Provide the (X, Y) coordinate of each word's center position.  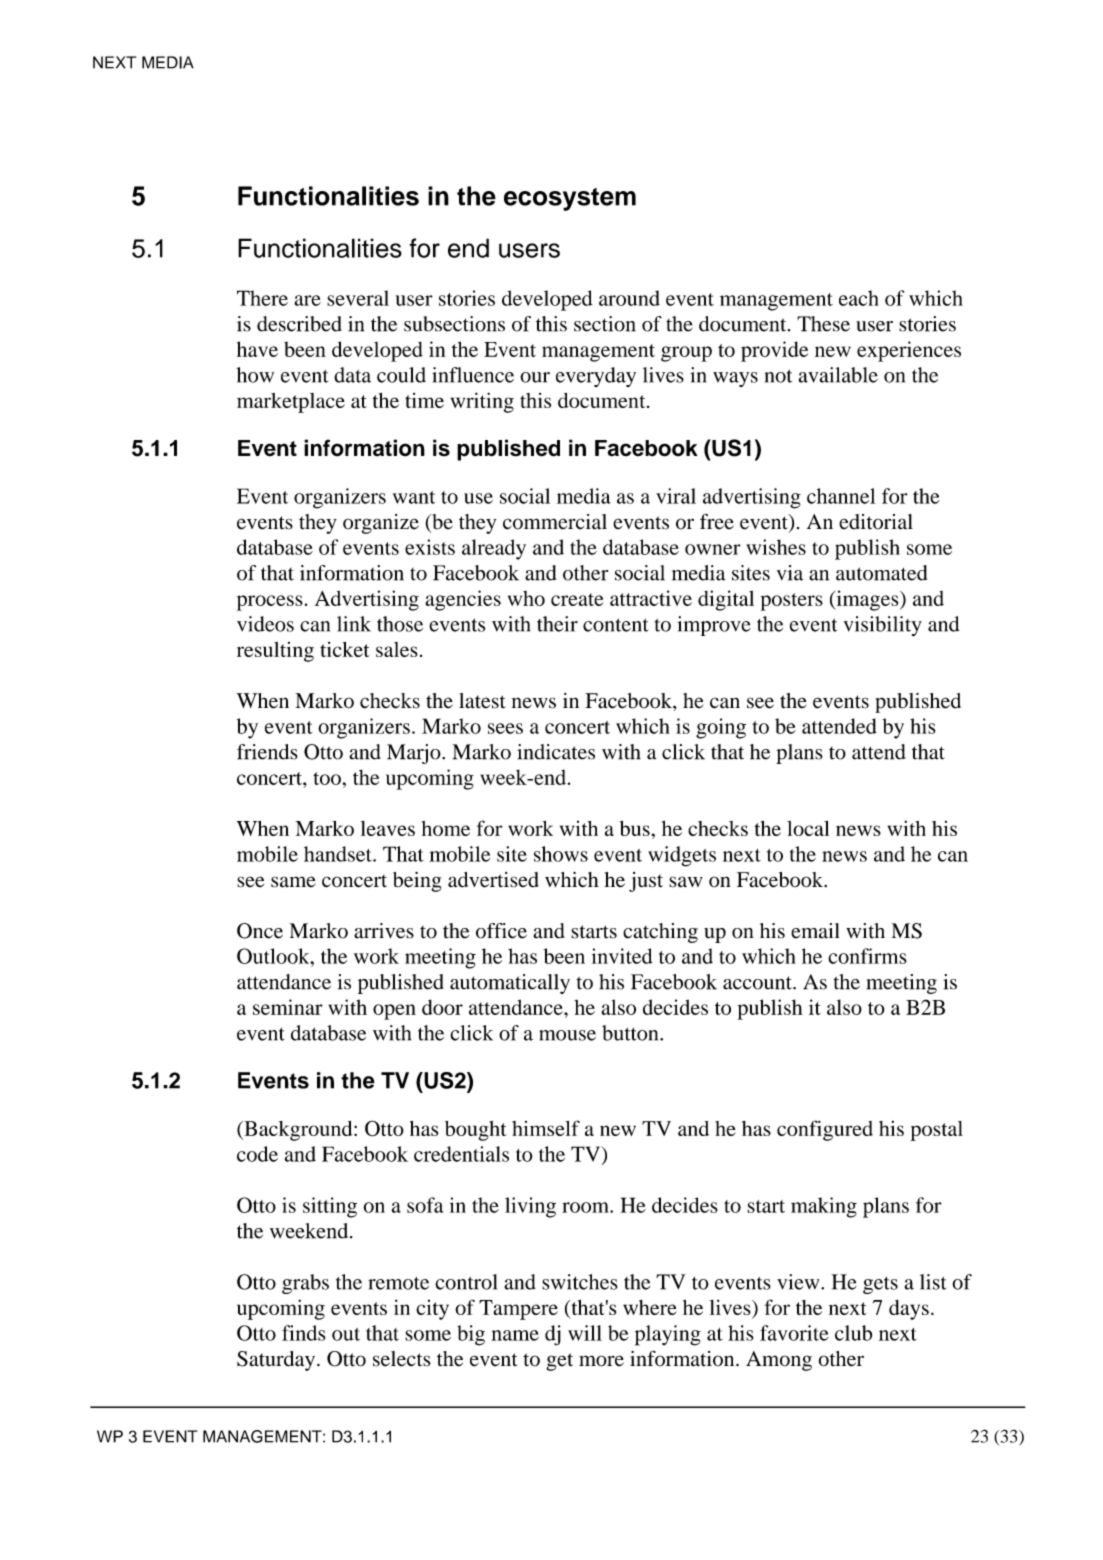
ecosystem (570, 199)
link (354, 624)
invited (622, 956)
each (859, 298)
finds (304, 1333)
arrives (384, 931)
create (577, 599)
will (585, 1333)
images (867, 600)
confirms (867, 956)
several (358, 298)
